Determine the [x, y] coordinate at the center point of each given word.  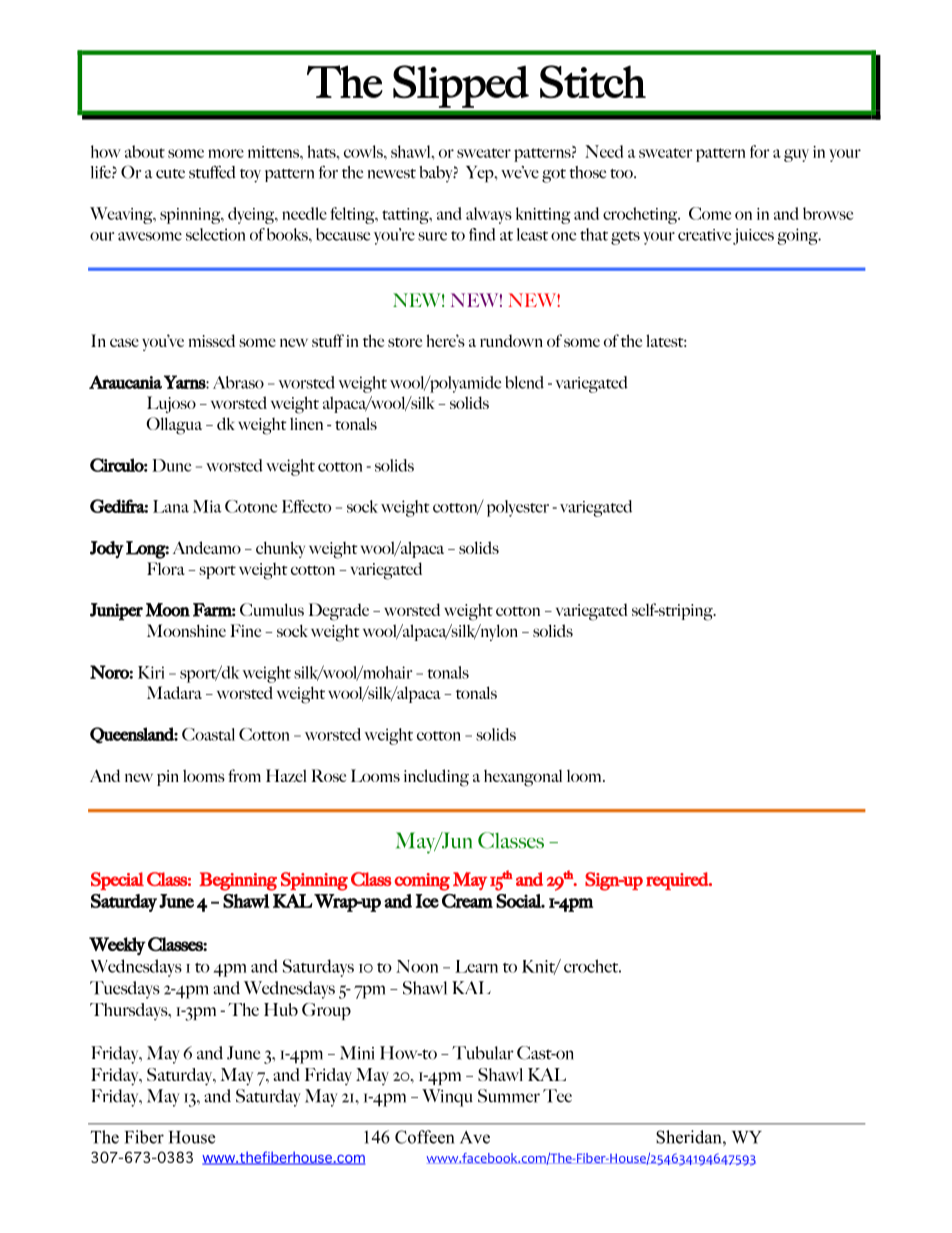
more [226, 153]
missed [212, 340]
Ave [475, 1137]
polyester [518, 508]
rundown [511, 340]
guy [796, 155]
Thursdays [130, 1011]
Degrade [339, 612]
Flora [166, 568]
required [678, 881]
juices [753, 236]
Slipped [461, 86]
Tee [557, 1096]
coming [422, 882]
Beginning [238, 881]
